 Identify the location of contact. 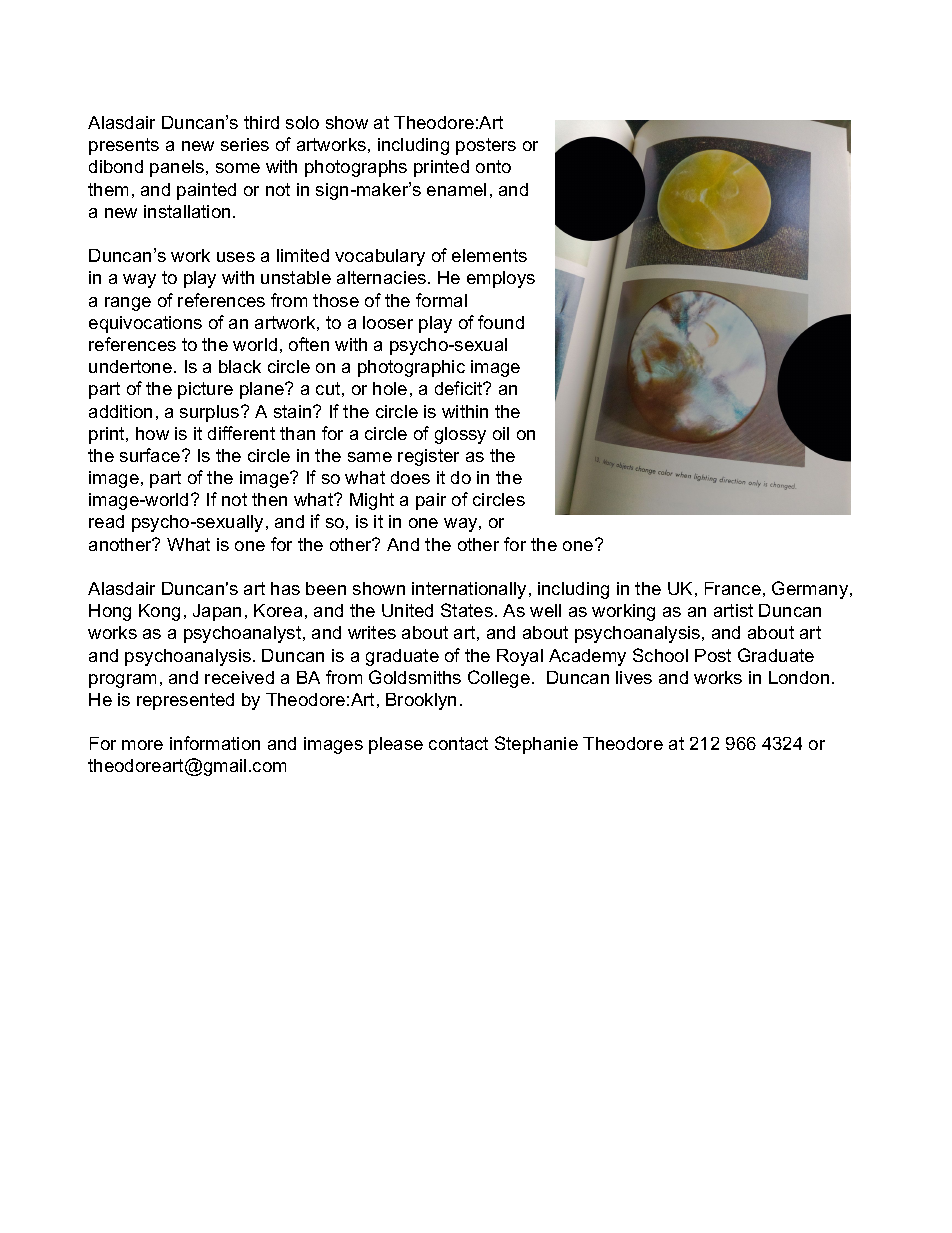
(458, 743).
